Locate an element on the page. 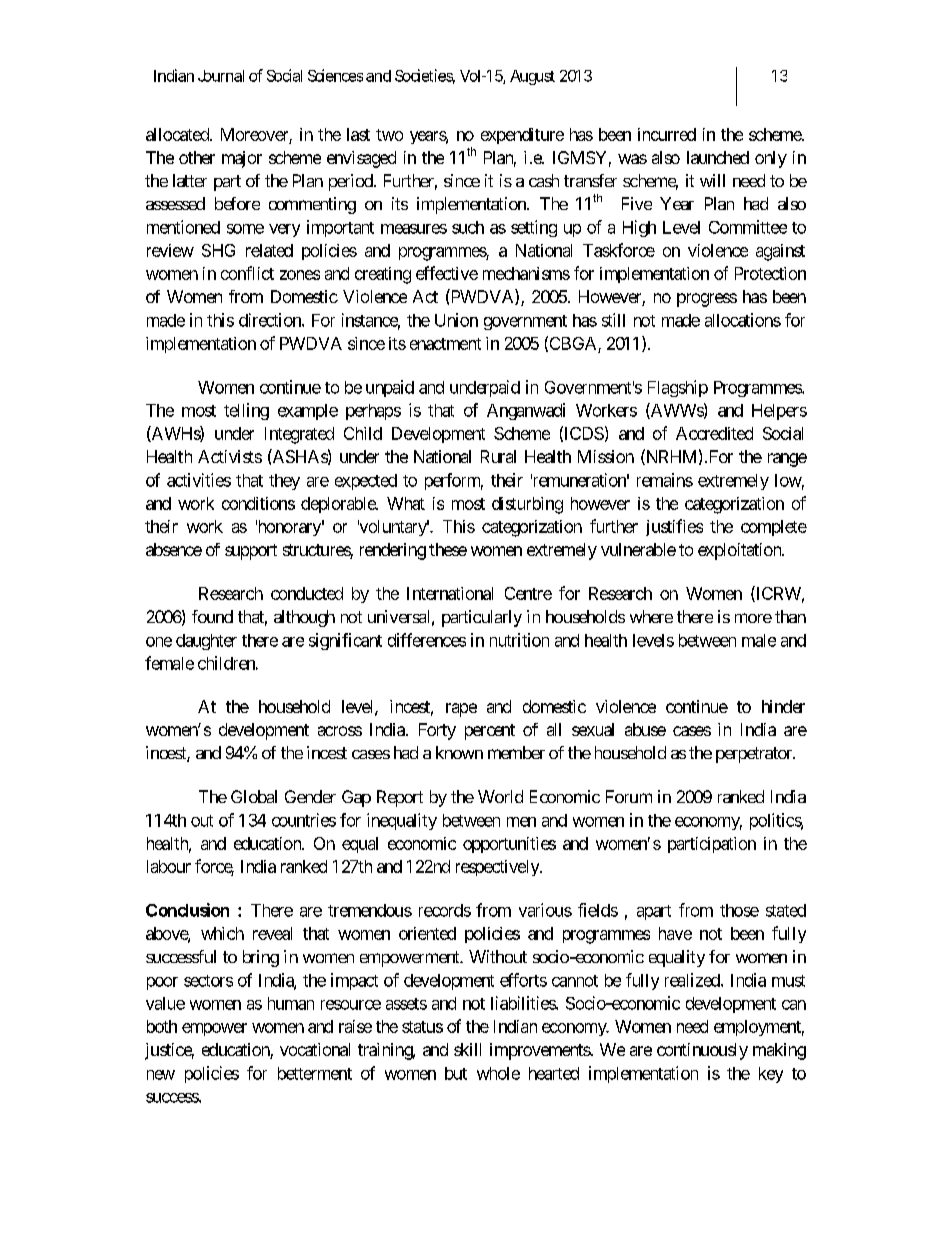 The image size is (952, 1233). continuously is located at coordinates (702, 1051).
